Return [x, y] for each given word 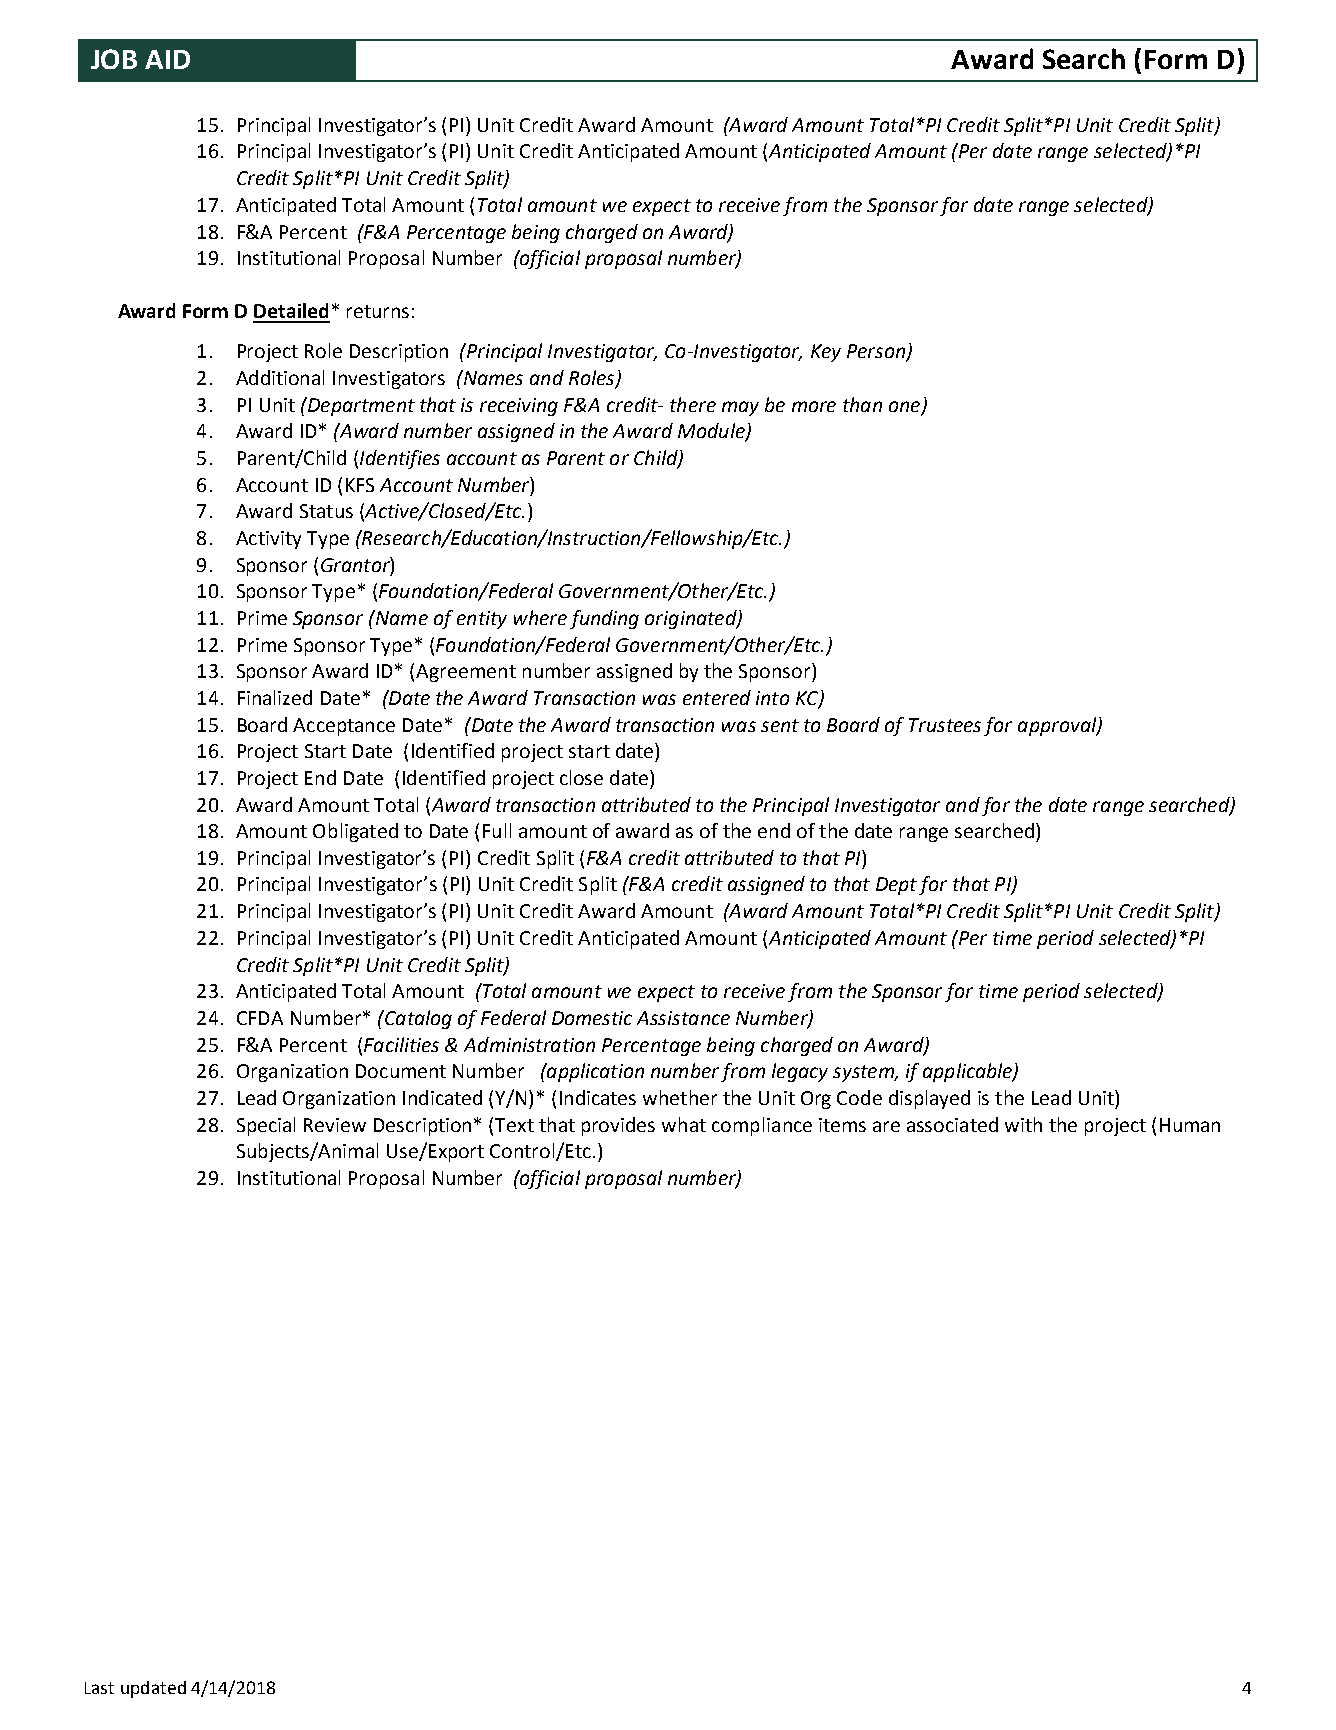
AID [167, 59]
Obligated [355, 832]
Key [826, 353]
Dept [896, 886]
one [904, 406]
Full [497, 830]
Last [99, 1688]
